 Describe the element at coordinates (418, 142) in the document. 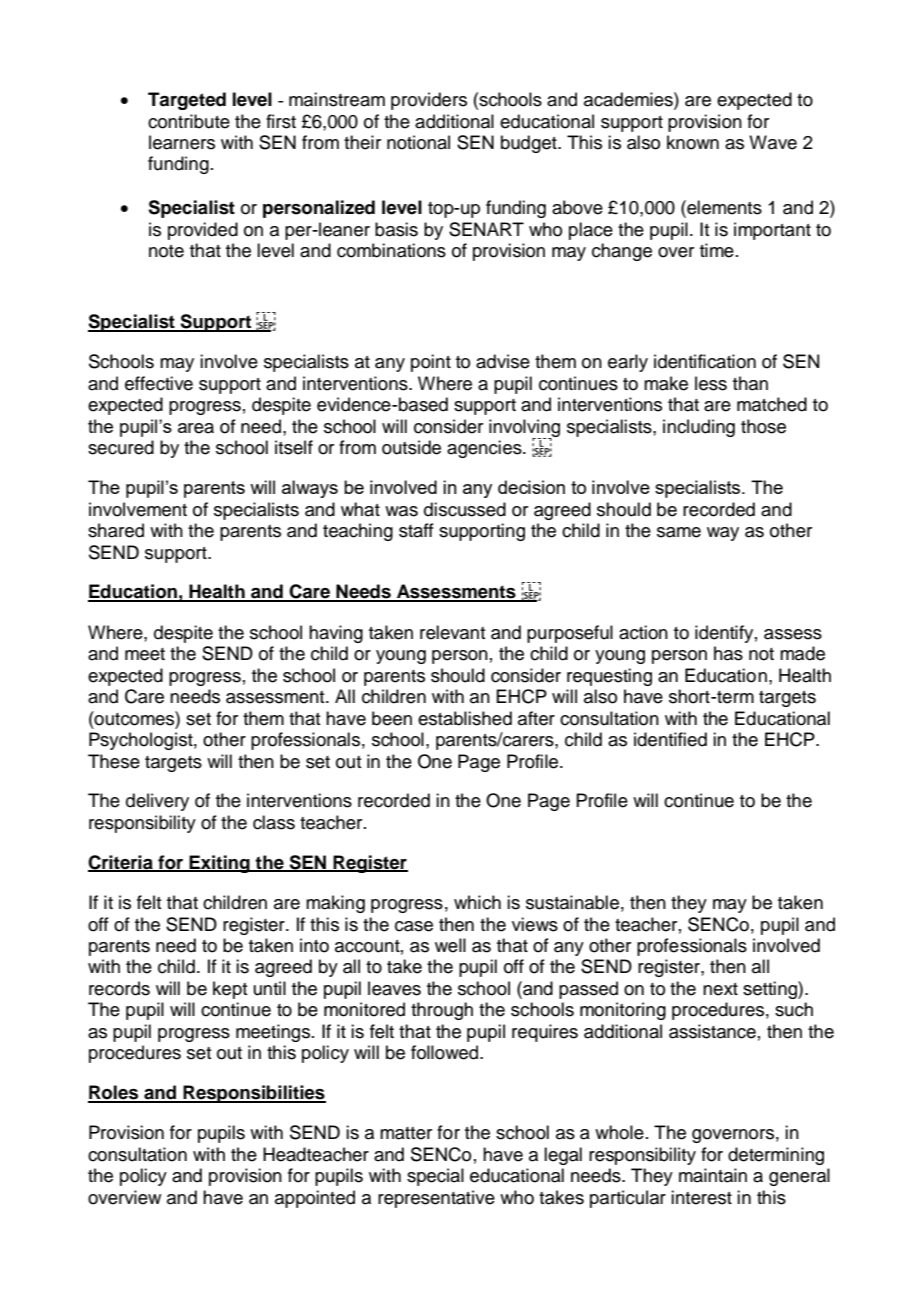

I see `notional` at that location.
